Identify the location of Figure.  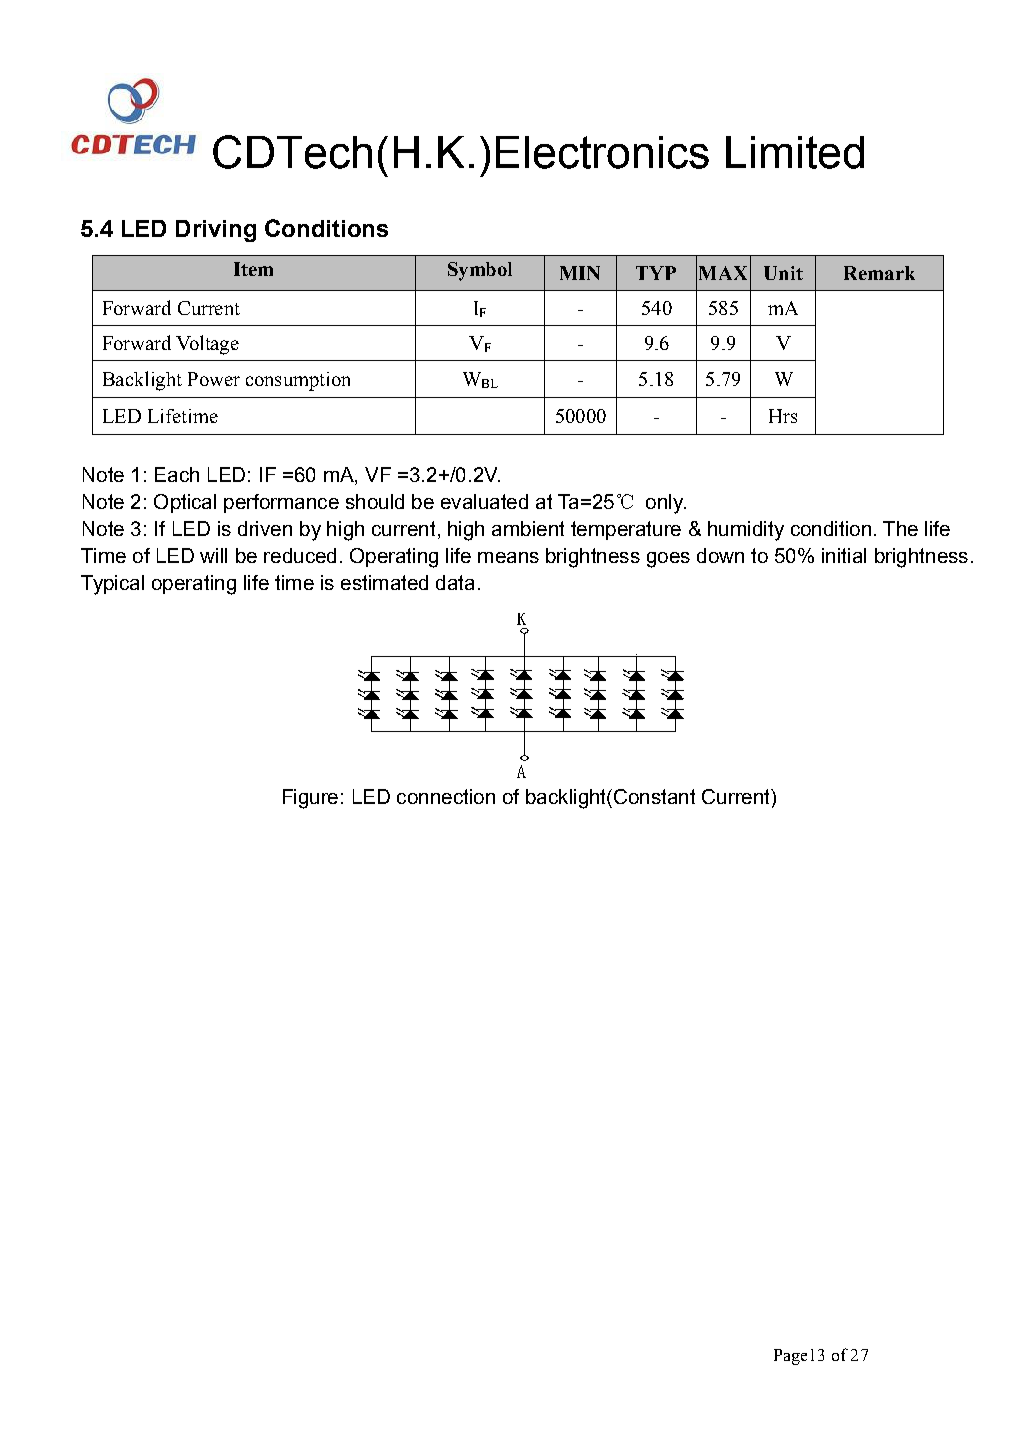
(310, 799).
